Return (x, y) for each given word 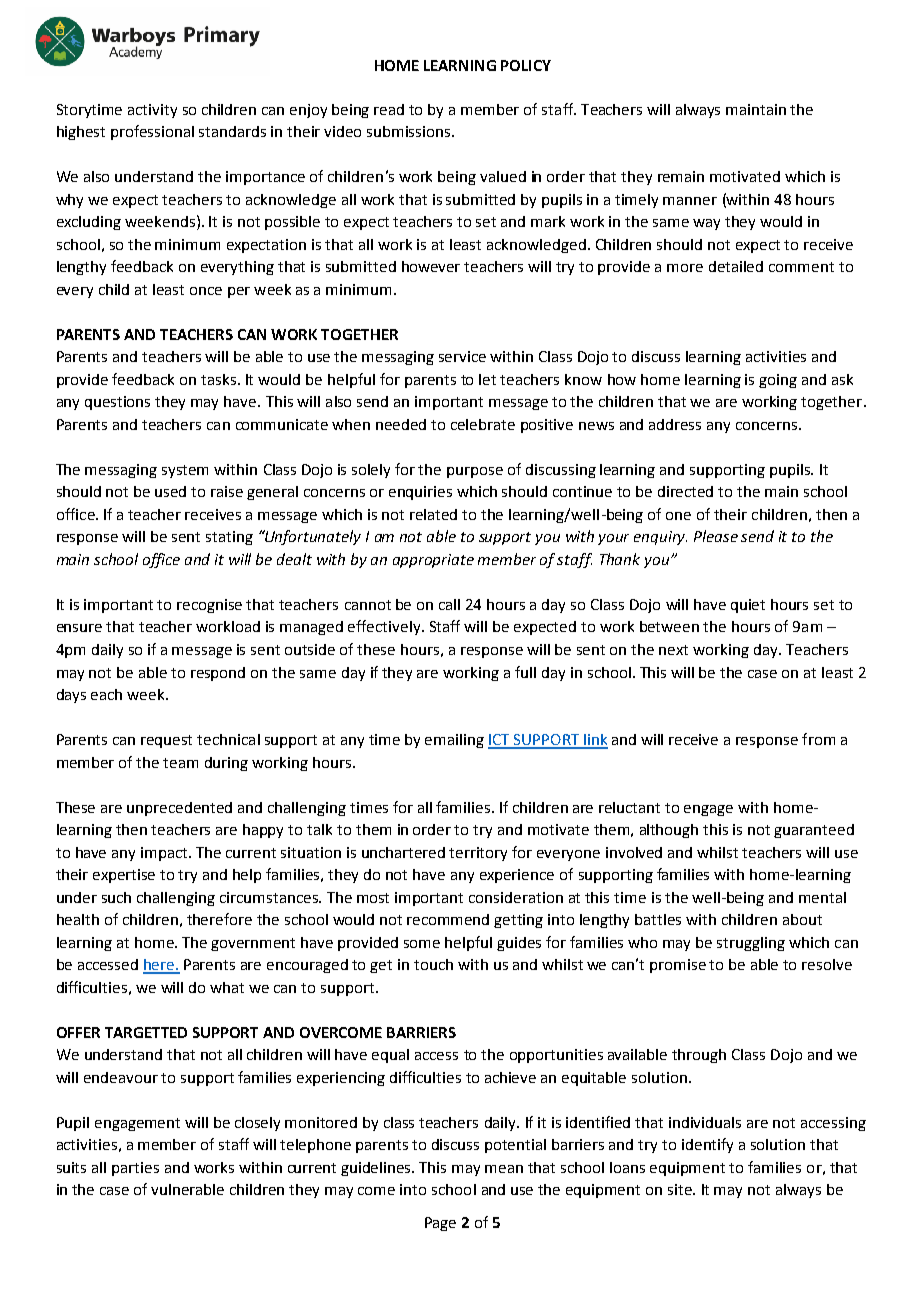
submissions (410, 131)
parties (135, 1169)
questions (117, 403)
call (449, 604)
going (778, 381)
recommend (448, 919)
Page (440, 1224)
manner (690, 201)
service (462, 356)
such (116, 897)
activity (152, 111)
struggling (751, 944)
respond (218, 674)
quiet (748, 606)
